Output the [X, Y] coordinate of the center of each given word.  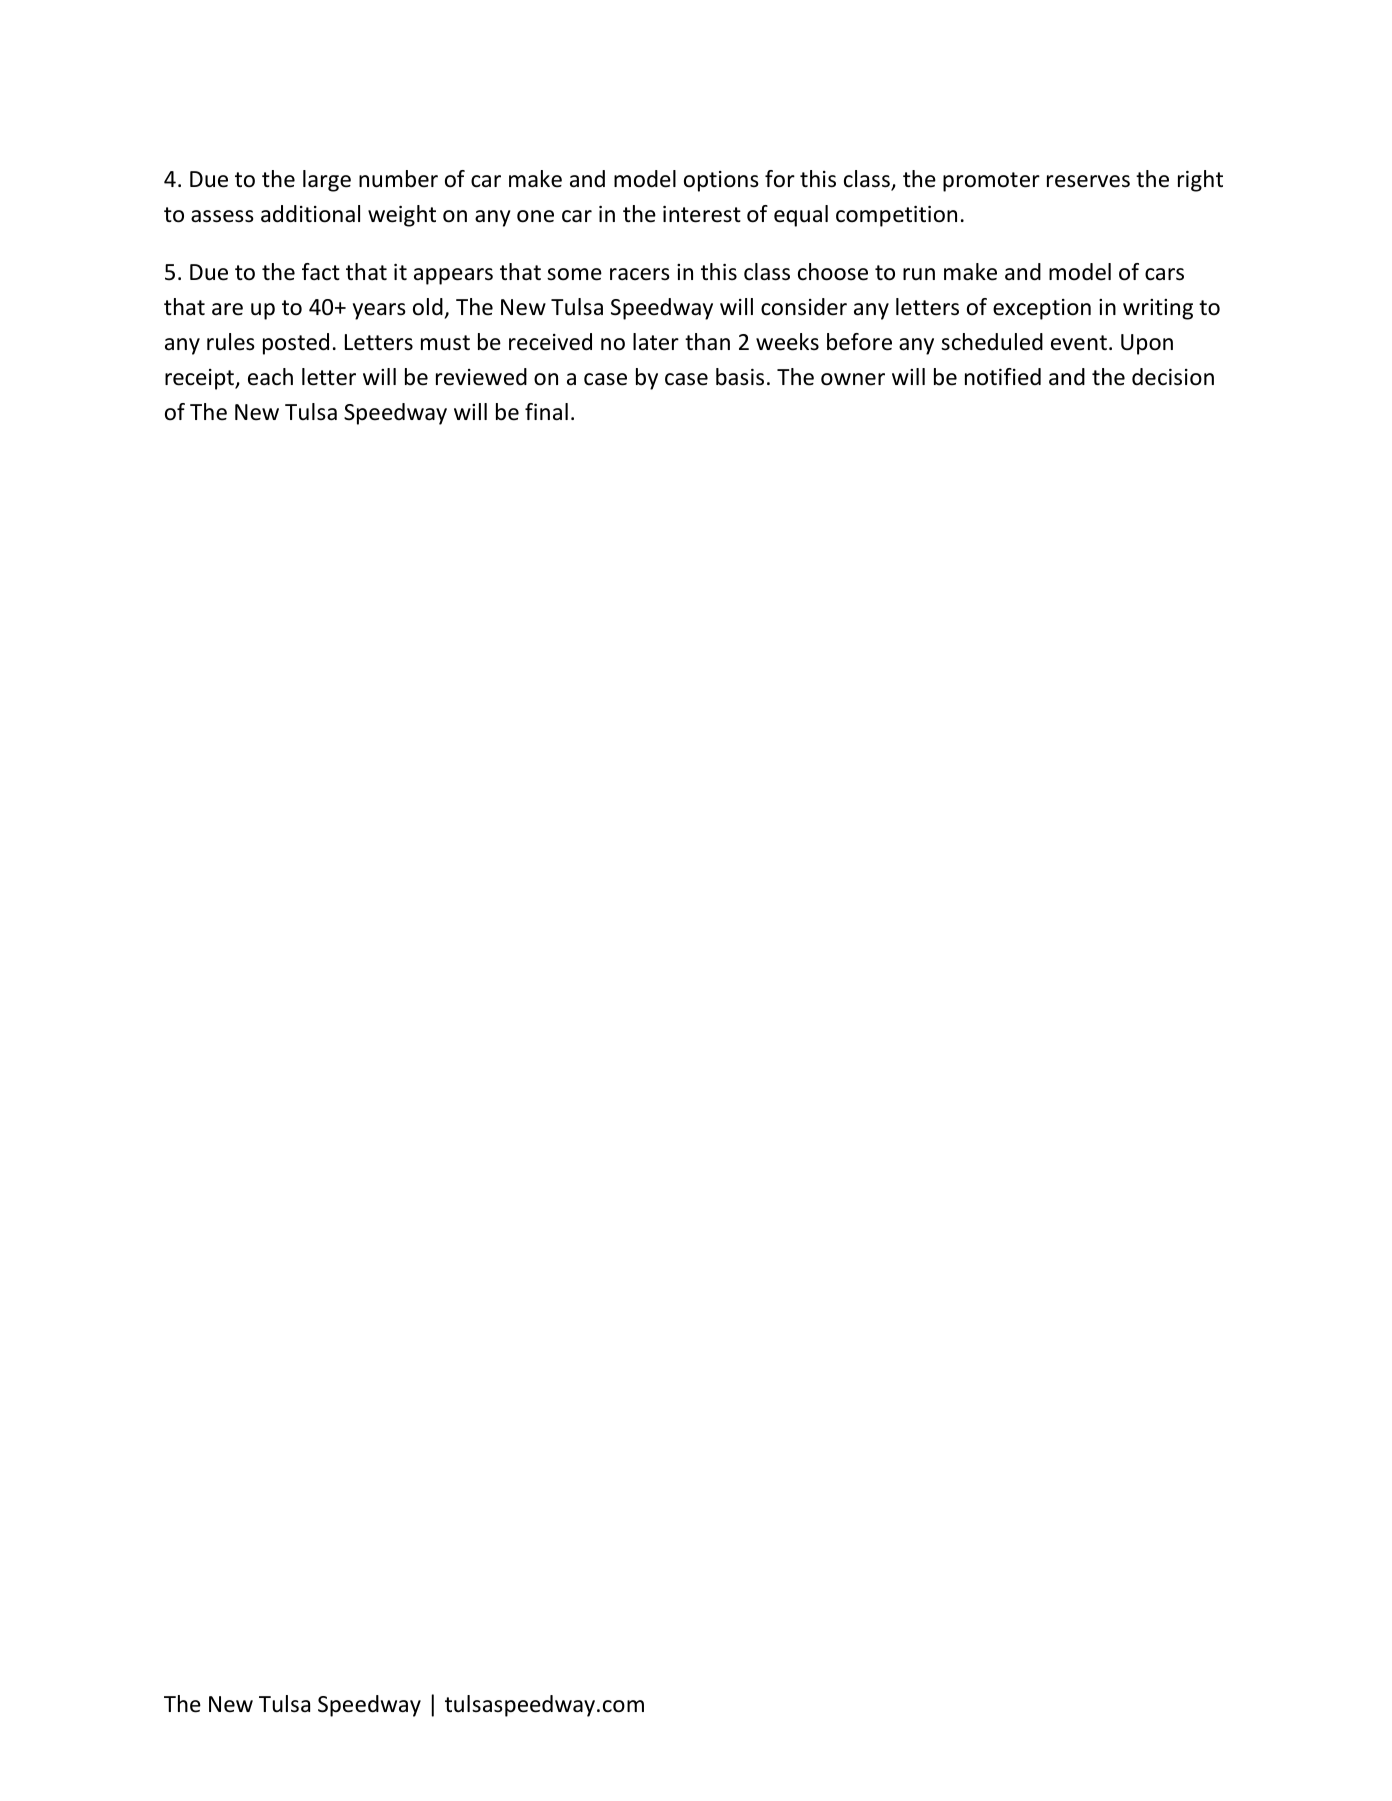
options [721, 181]
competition [896, 216]
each [270, 377]
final [546, 412]
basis [740, 377]
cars [1164, 274]
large [327, 181]
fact [321, 272]
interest [702, 214]
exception [1042, 309]
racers [640, 274]
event [1079, 343]
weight [402, 216]
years [379, 311]
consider [804, 307]
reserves [1088, 181]
